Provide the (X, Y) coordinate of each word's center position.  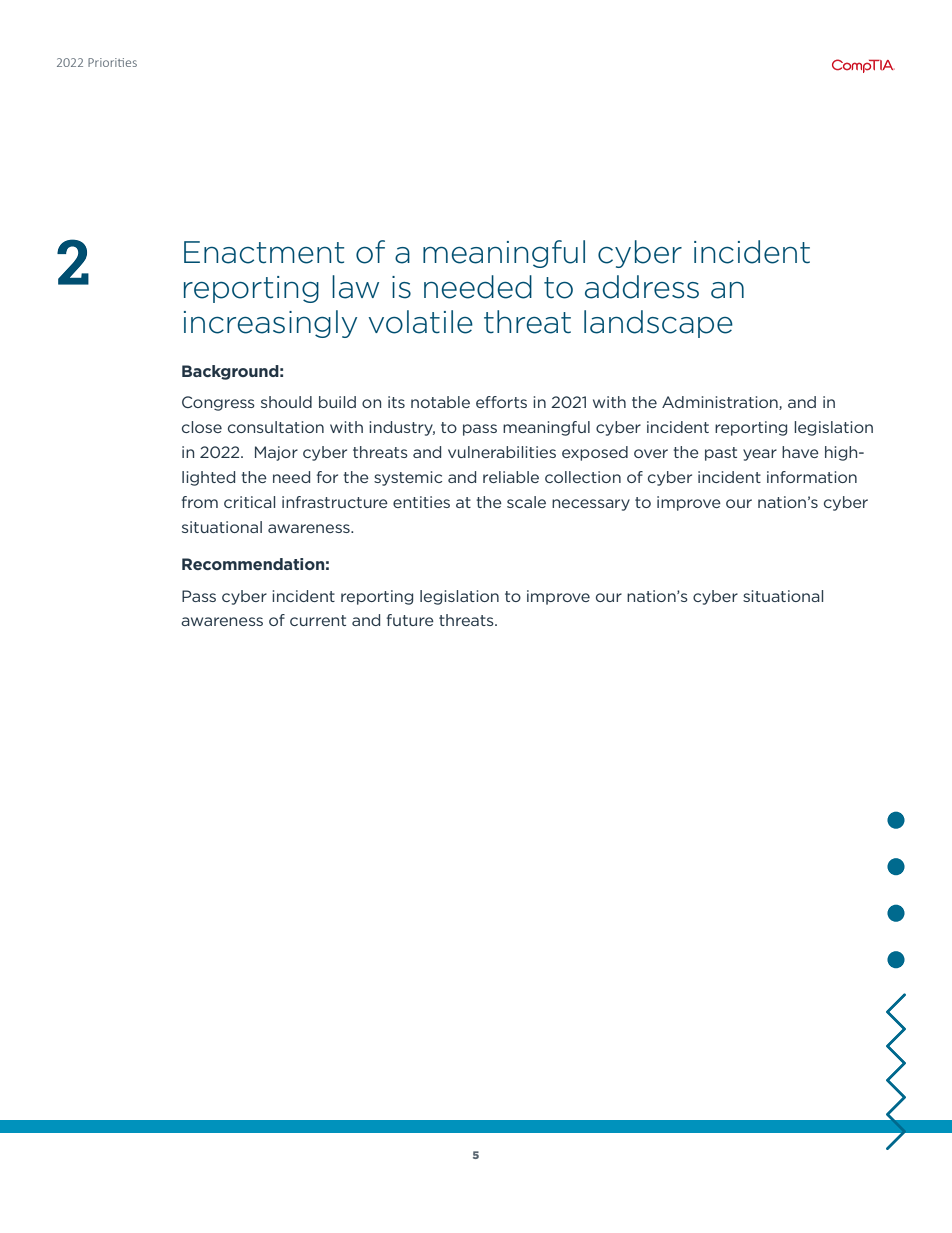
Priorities (112, 62)
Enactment (264, 252)
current (318, 620)
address (642, 287)
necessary (591, 505)
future (410, 620)
